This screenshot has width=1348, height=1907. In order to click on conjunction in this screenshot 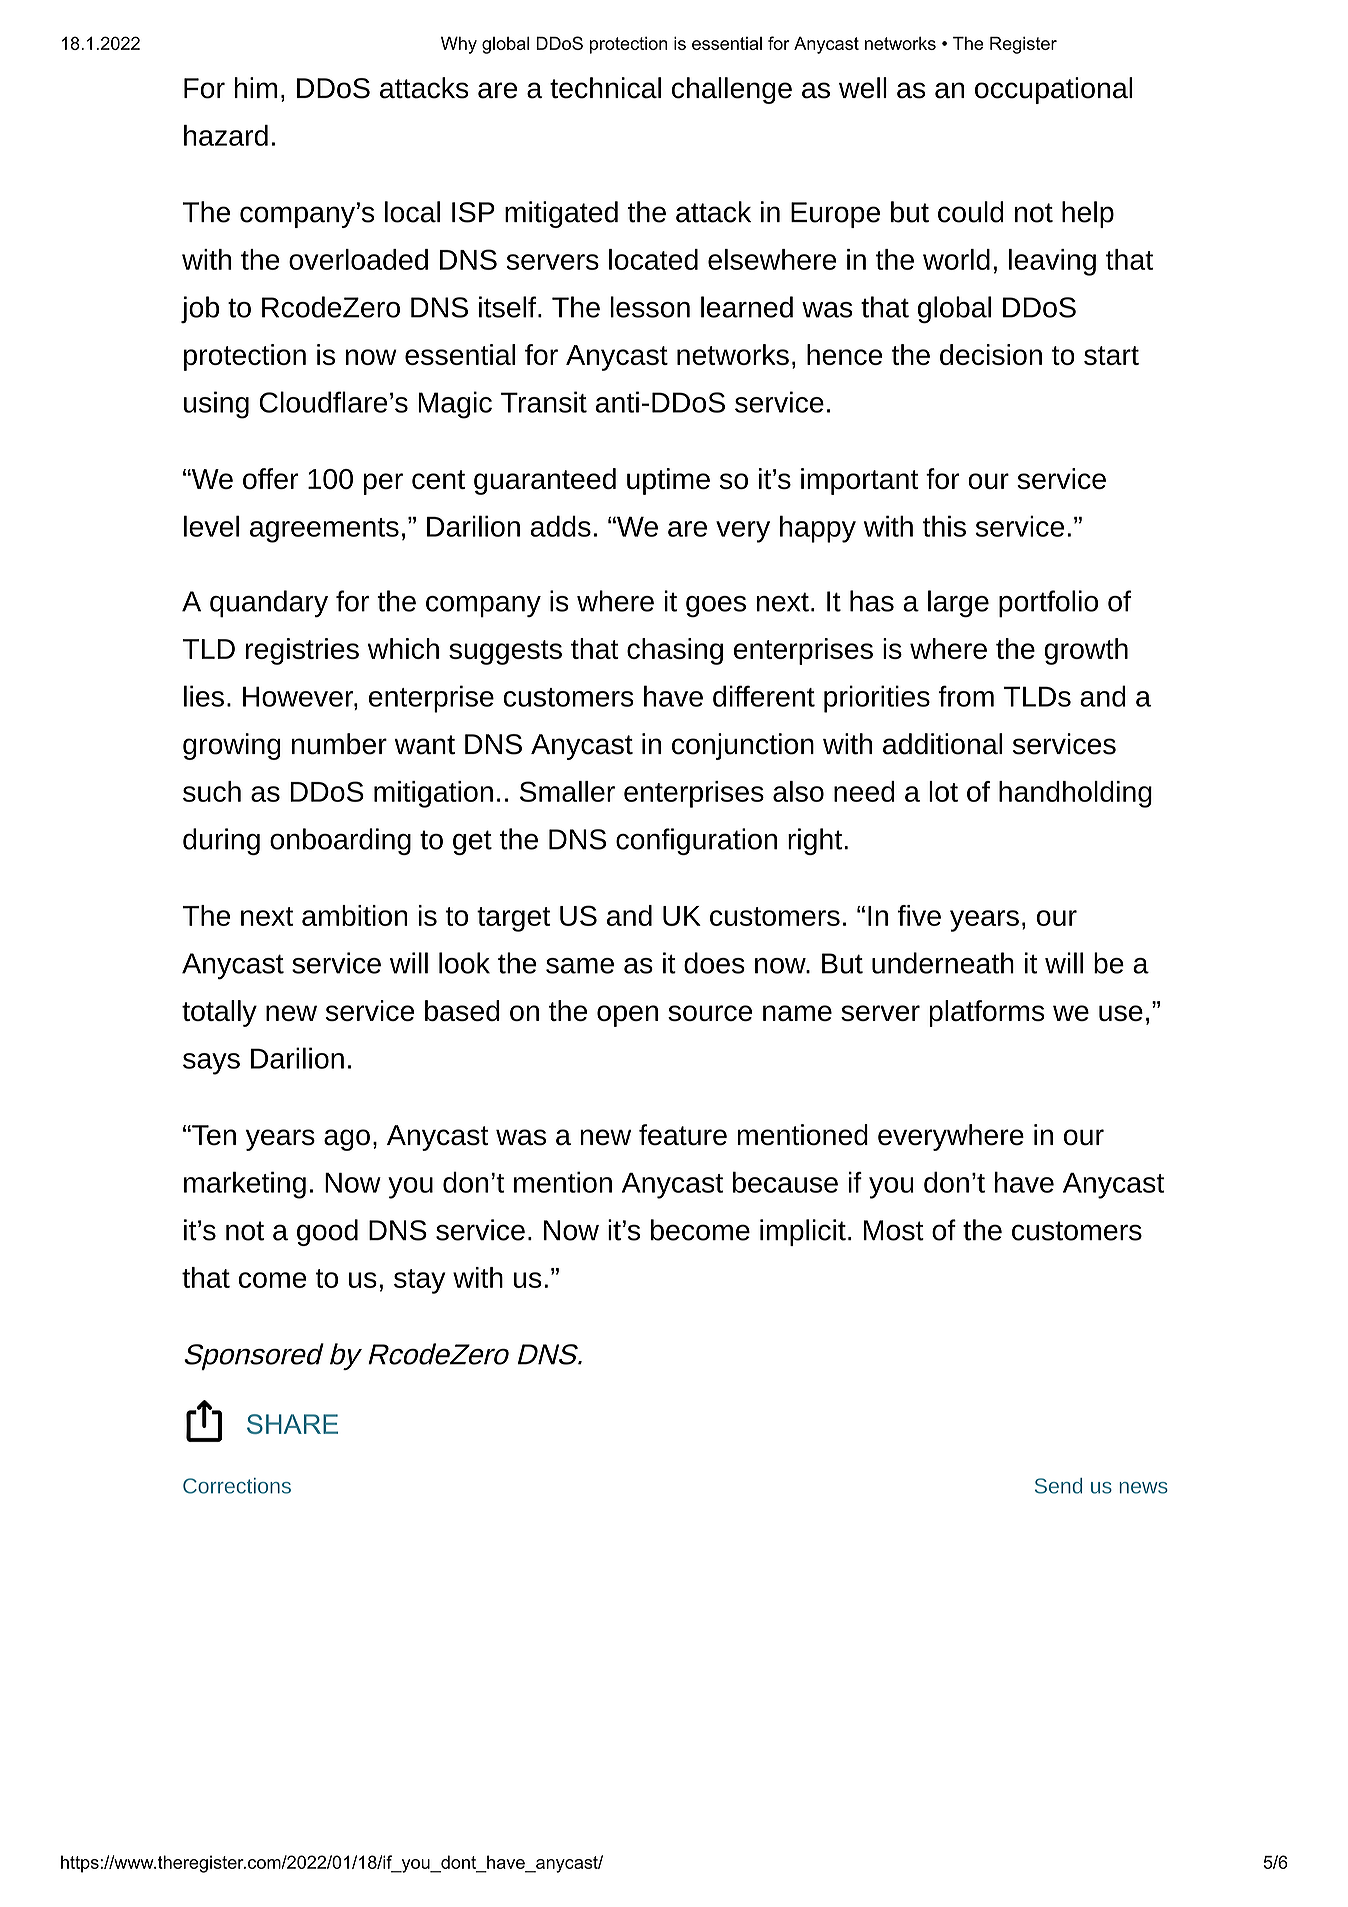, I will do `click(743, 746)`.
